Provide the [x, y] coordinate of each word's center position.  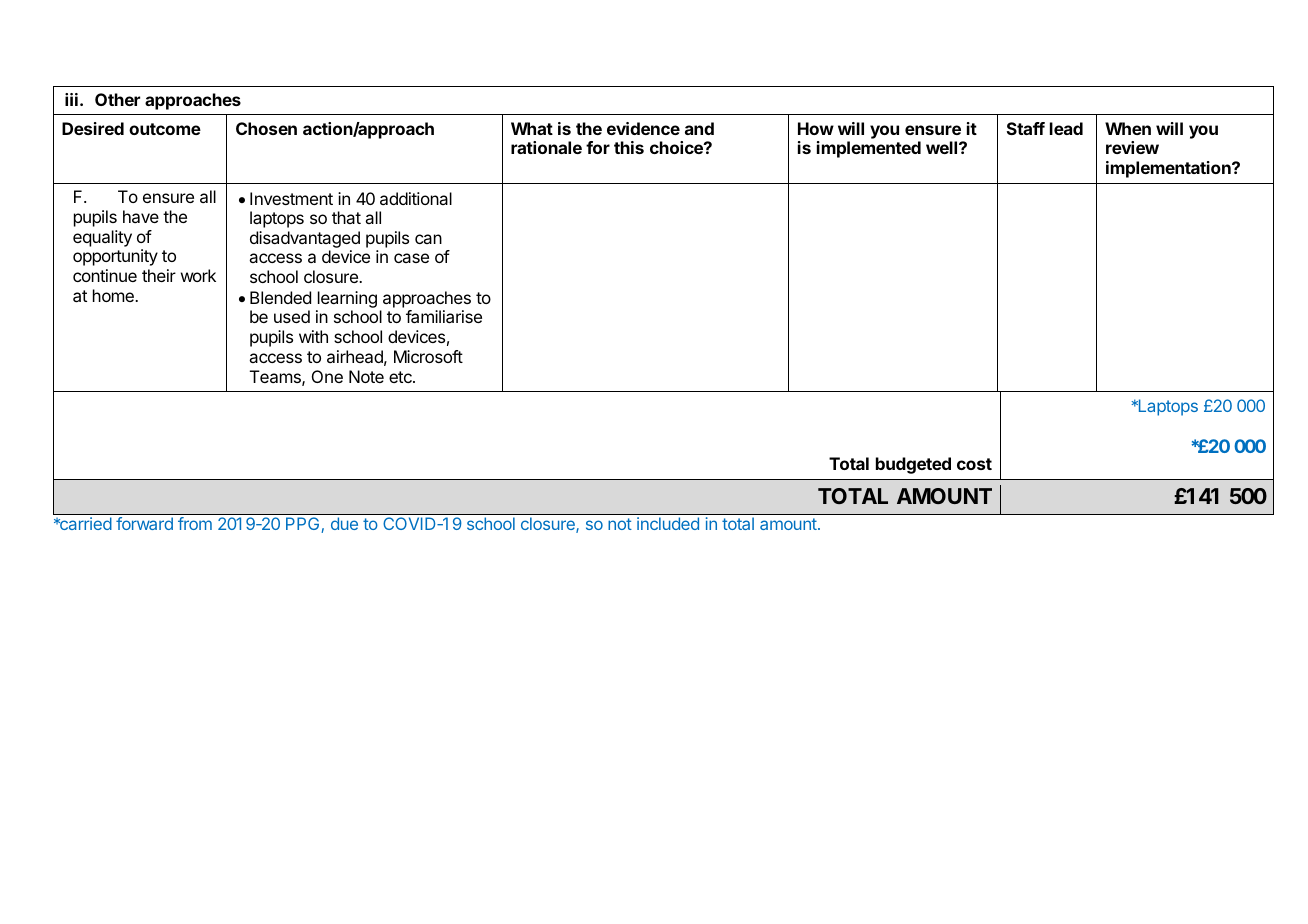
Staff [1026, 128]
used [292, 316]
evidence [643, 128]
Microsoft [428, 356]
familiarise [444, 316]
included [668, 523]
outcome [165, 129]
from [195, 523]
